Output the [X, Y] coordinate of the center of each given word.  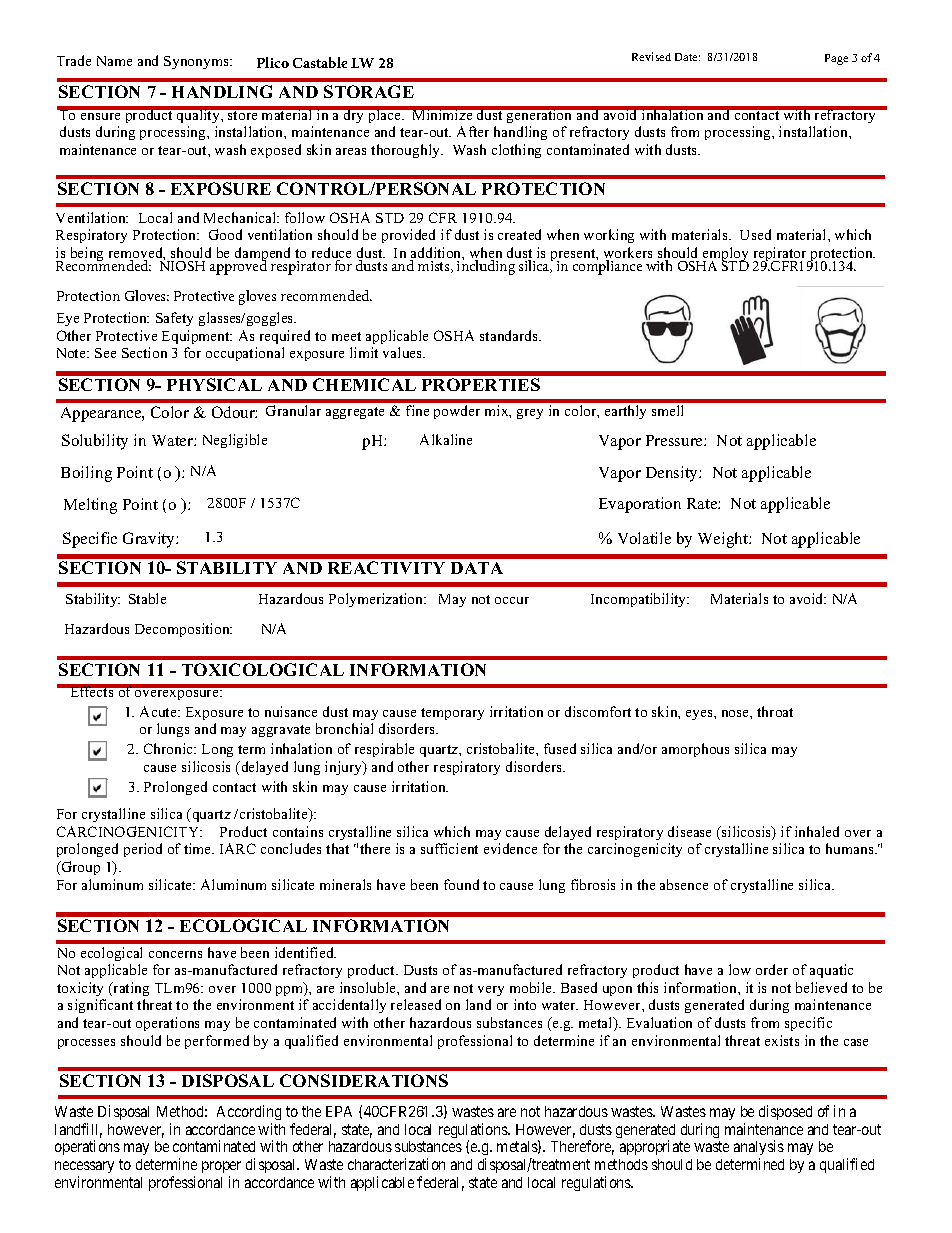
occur [512, 600]
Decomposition [183, 630]
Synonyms [197, 62]
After [473, 131]
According [249, 1114]
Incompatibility [640, 600]
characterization [396, 1164]
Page [836, 59]
